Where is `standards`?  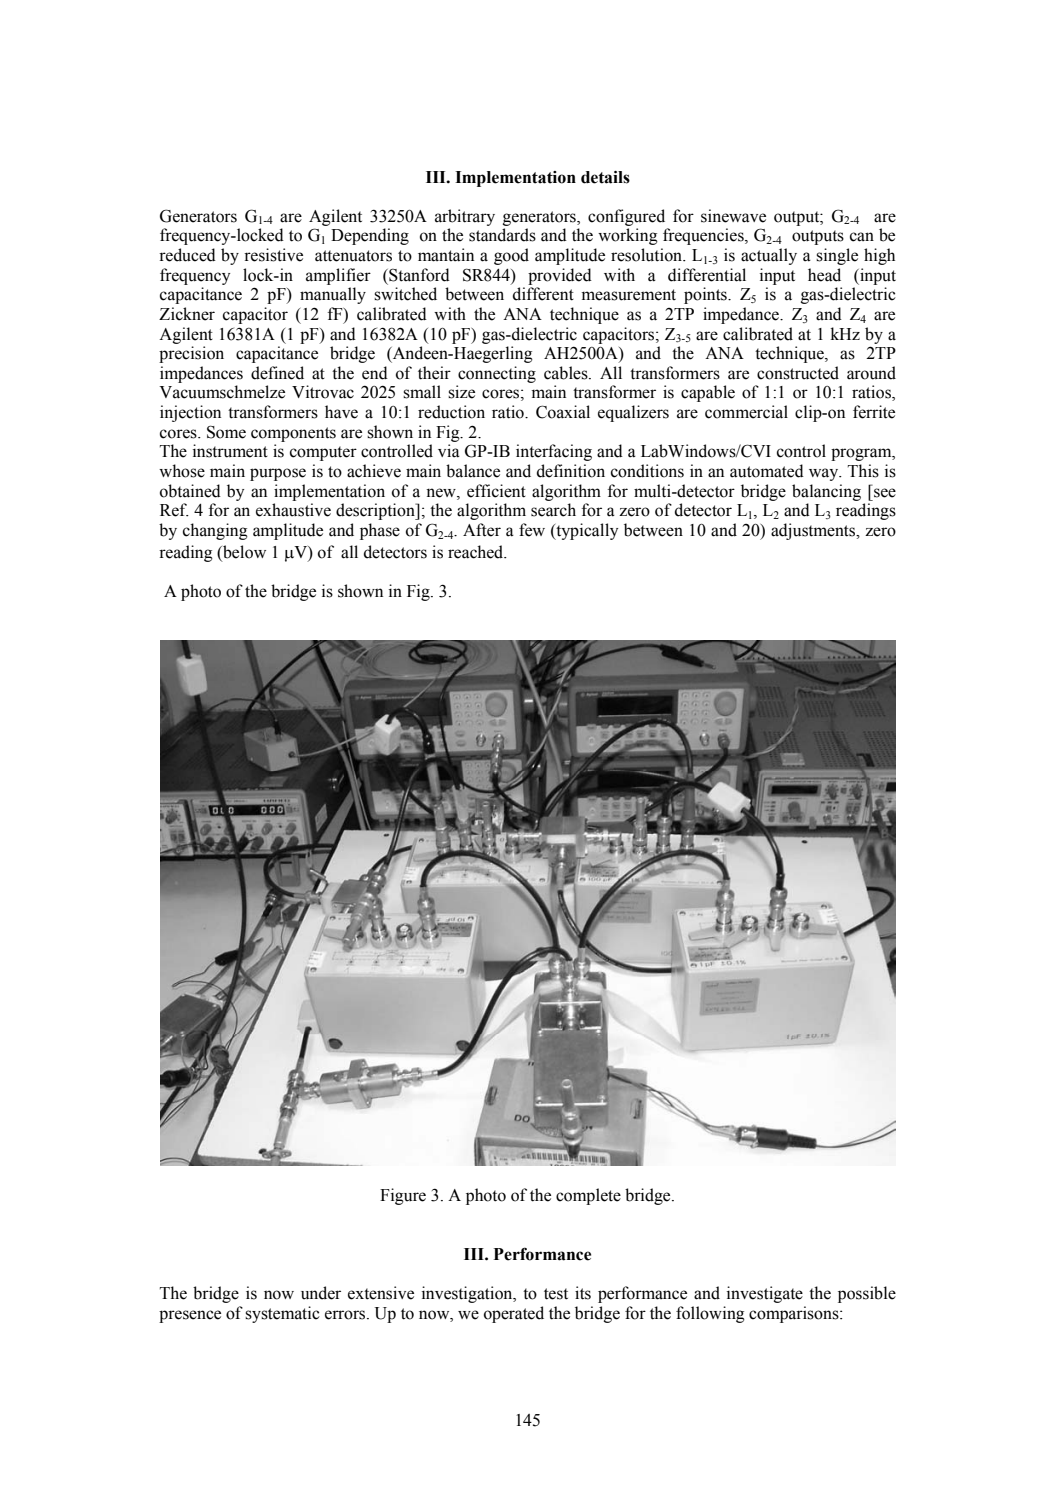
standards is located at coordinates (502, 235).
